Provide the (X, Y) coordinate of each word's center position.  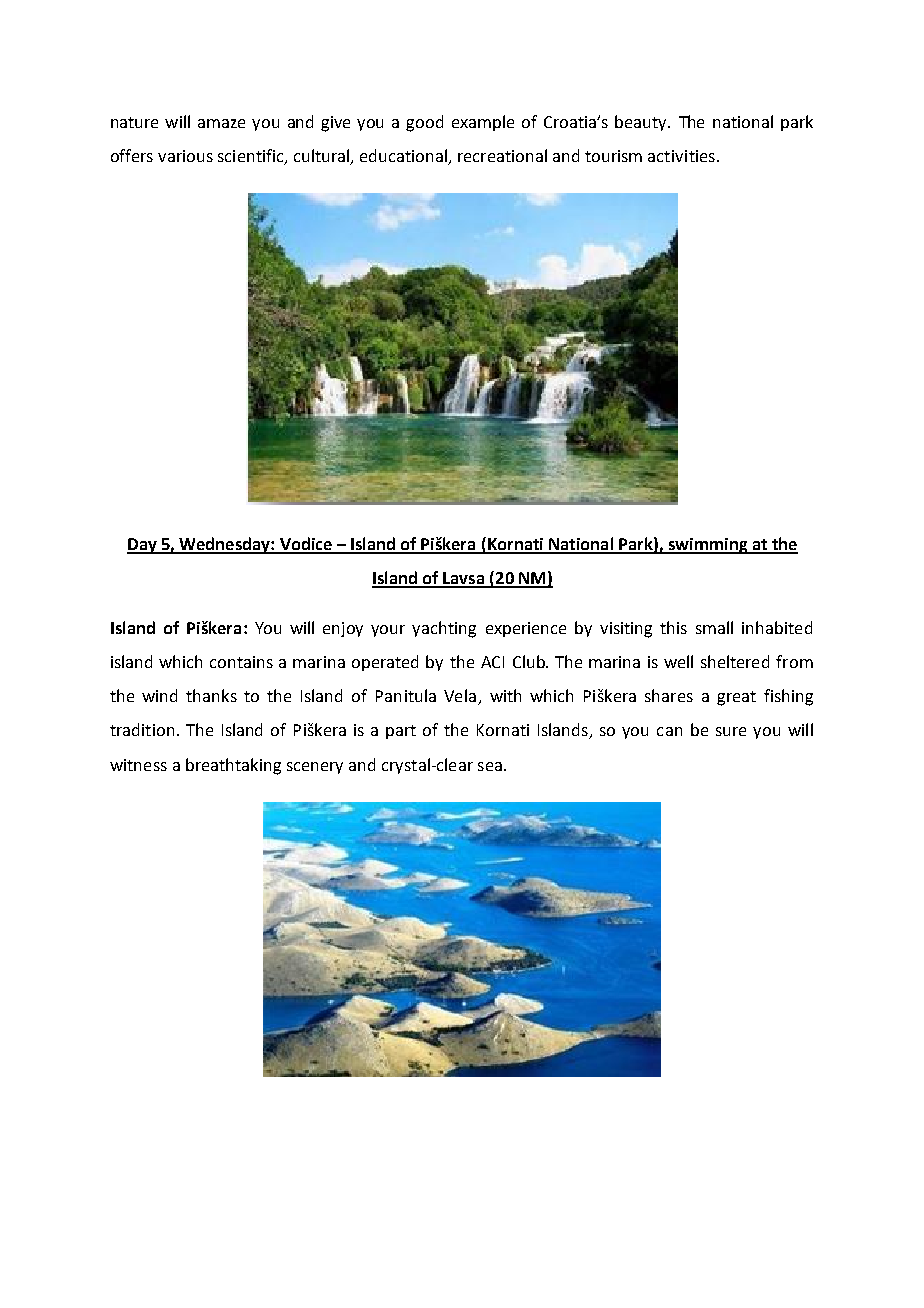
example (483, 123)
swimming (708, 546)
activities (681, 156)
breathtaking (233, 766)
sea (490, 766)
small (714, 627)
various (185, 156)
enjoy (343, 629)
